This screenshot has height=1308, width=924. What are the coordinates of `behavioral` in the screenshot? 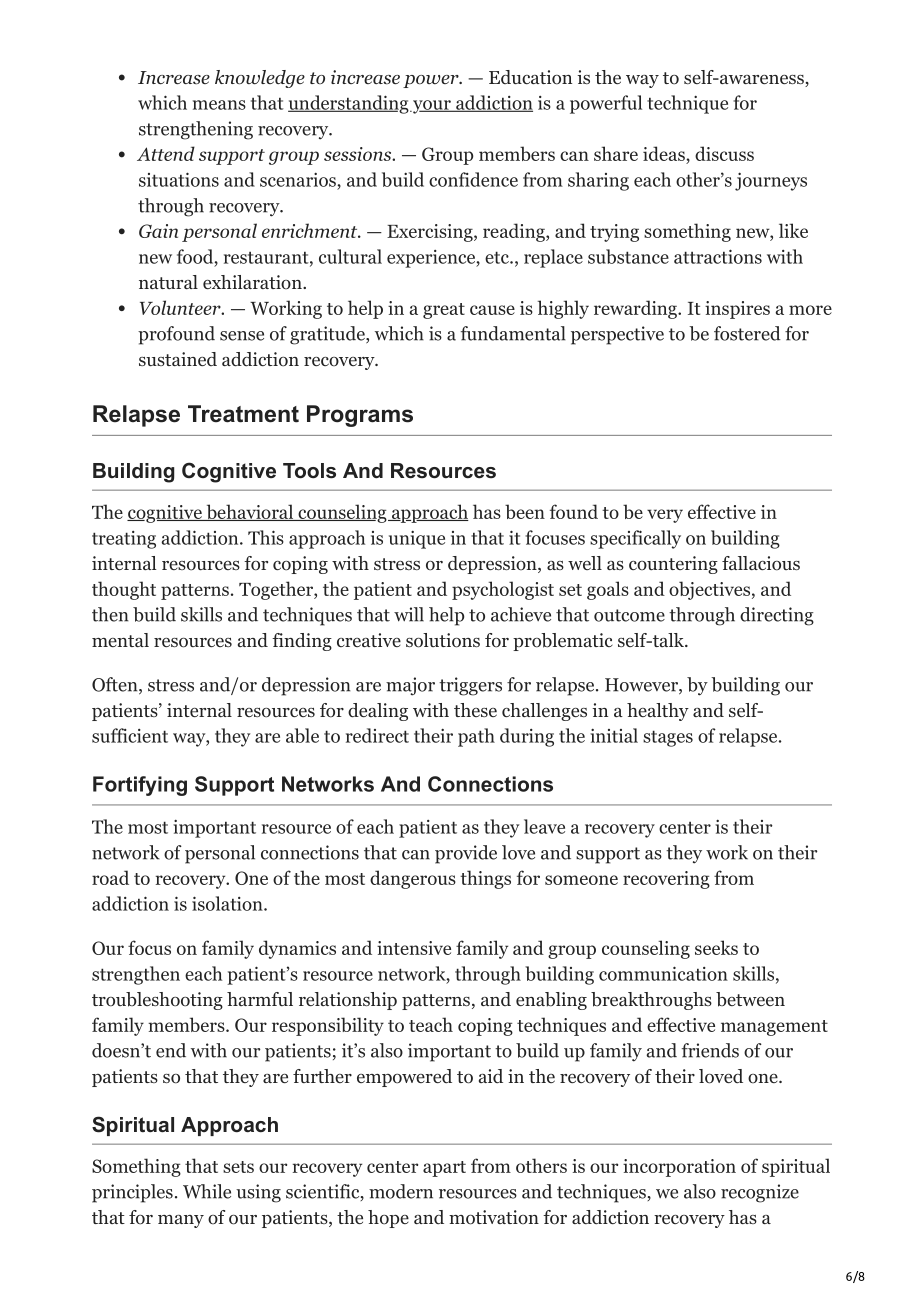 It's located at (249, 512).
